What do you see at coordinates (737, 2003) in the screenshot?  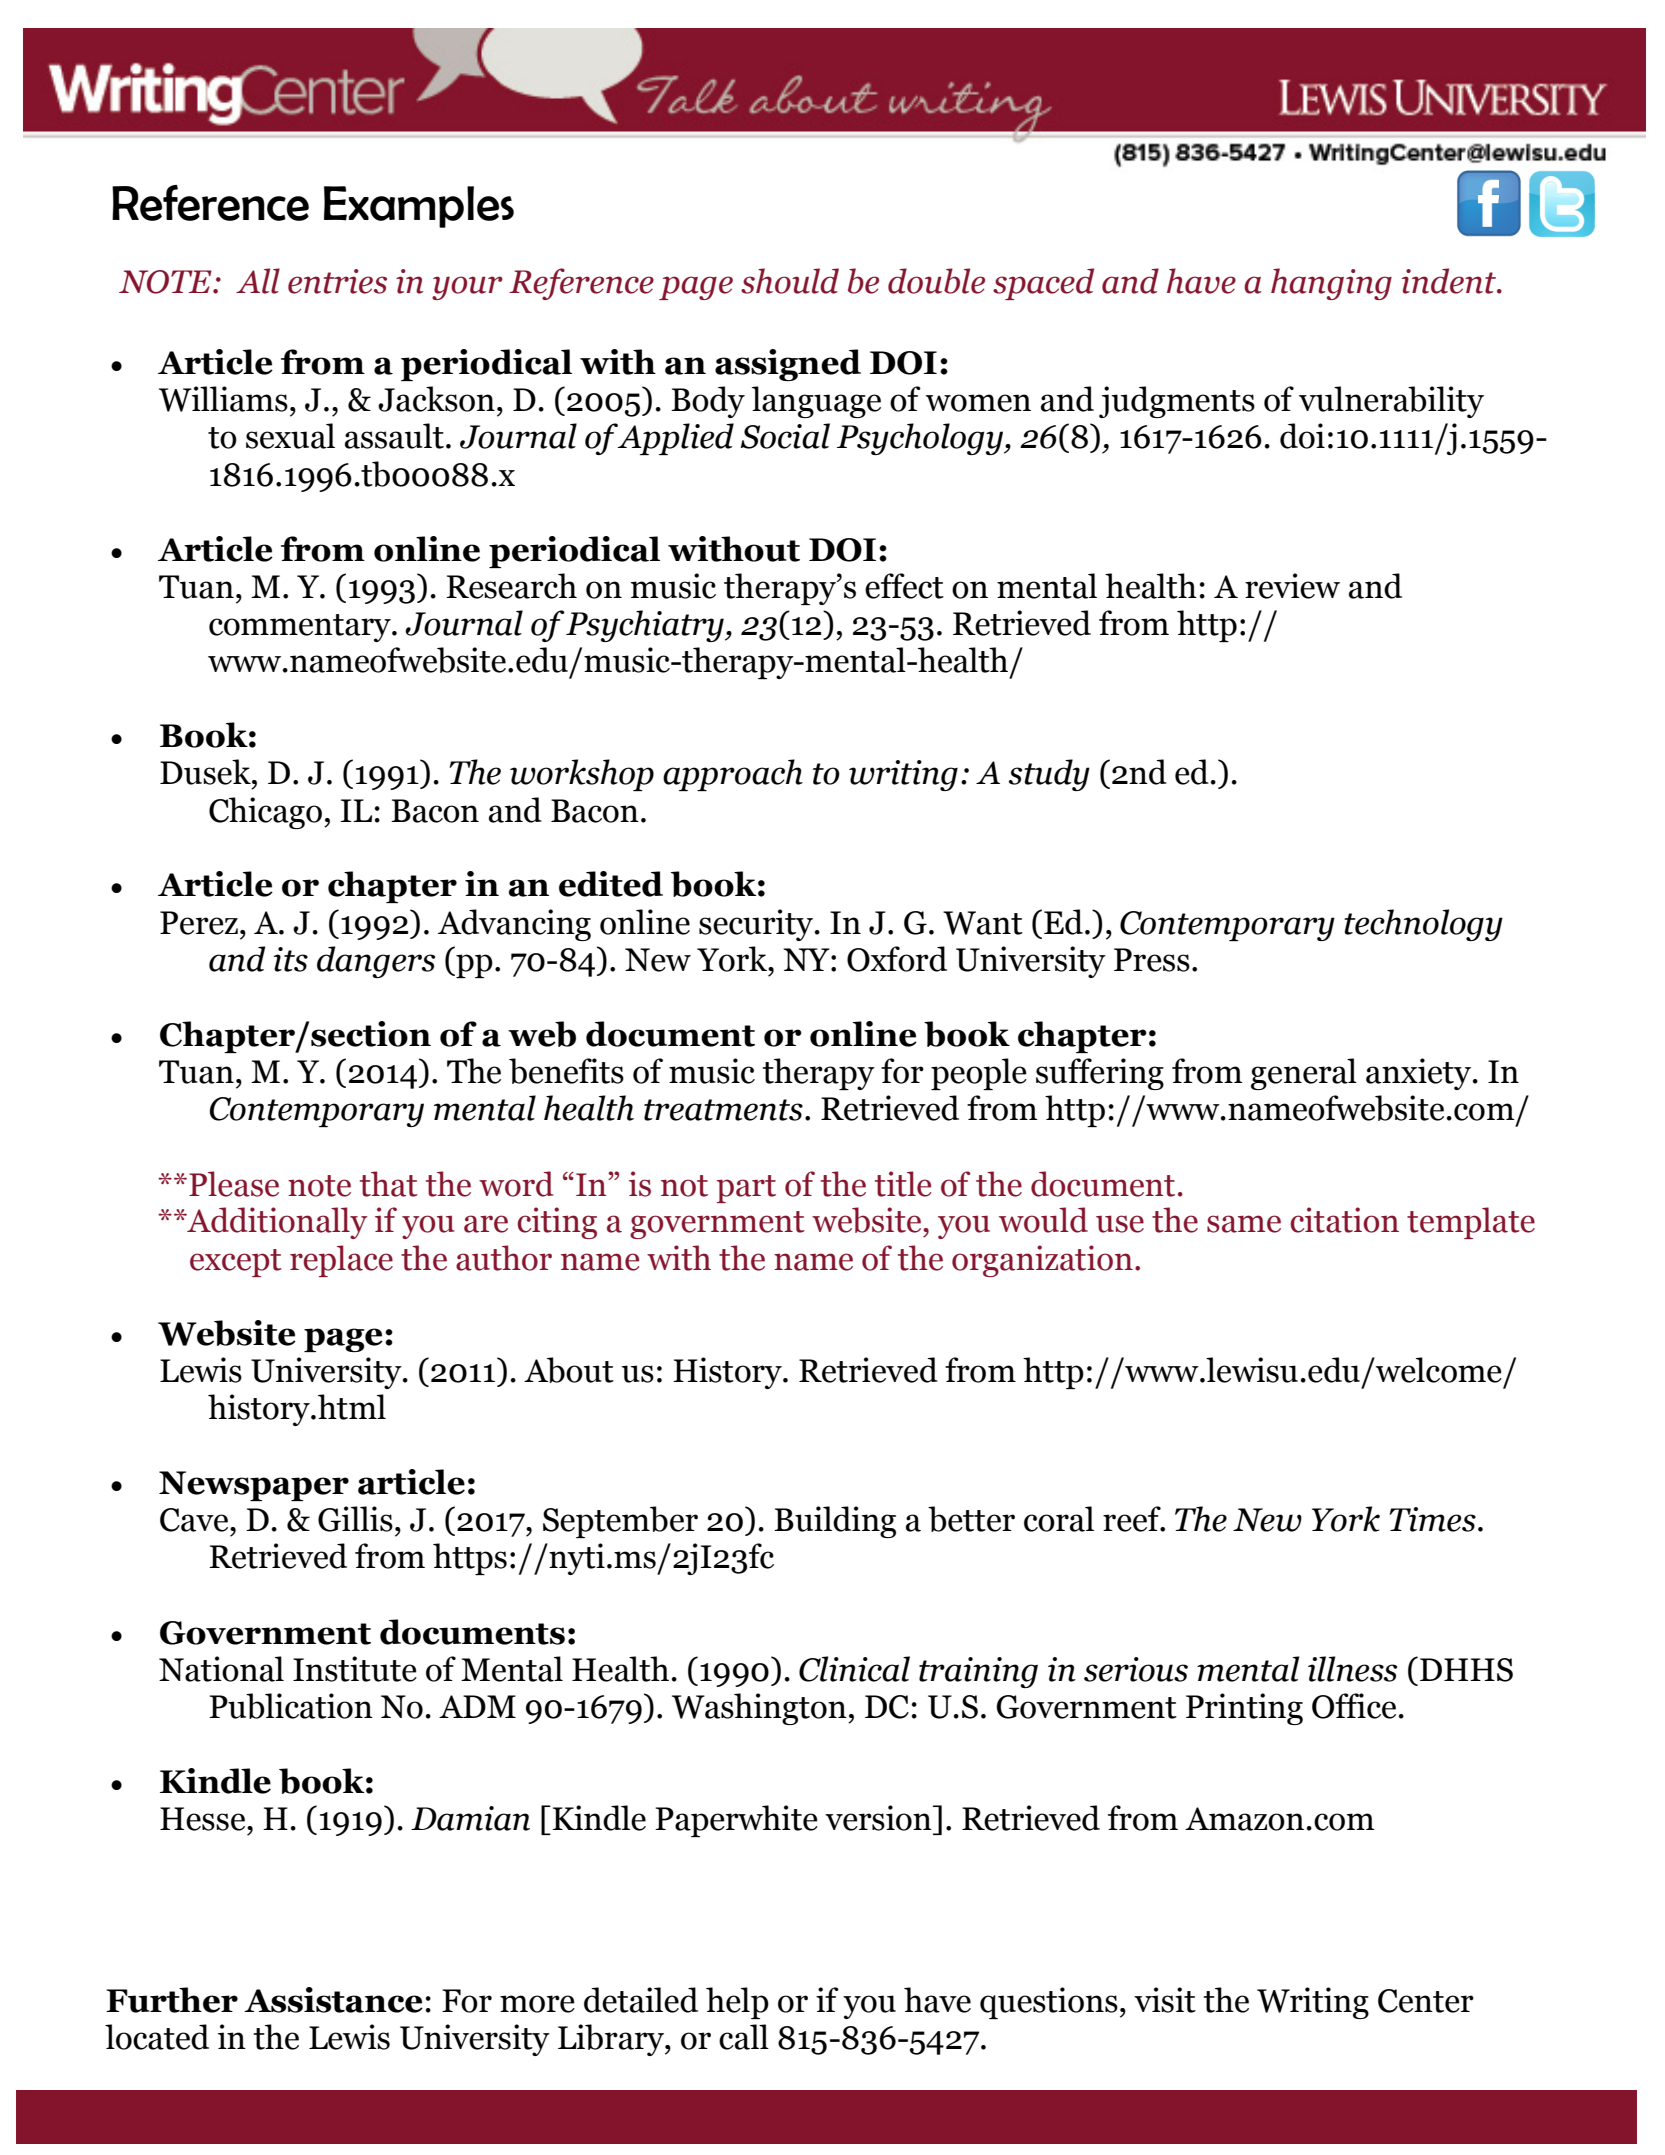 I see `help` at bounding box center [737, 2003].
